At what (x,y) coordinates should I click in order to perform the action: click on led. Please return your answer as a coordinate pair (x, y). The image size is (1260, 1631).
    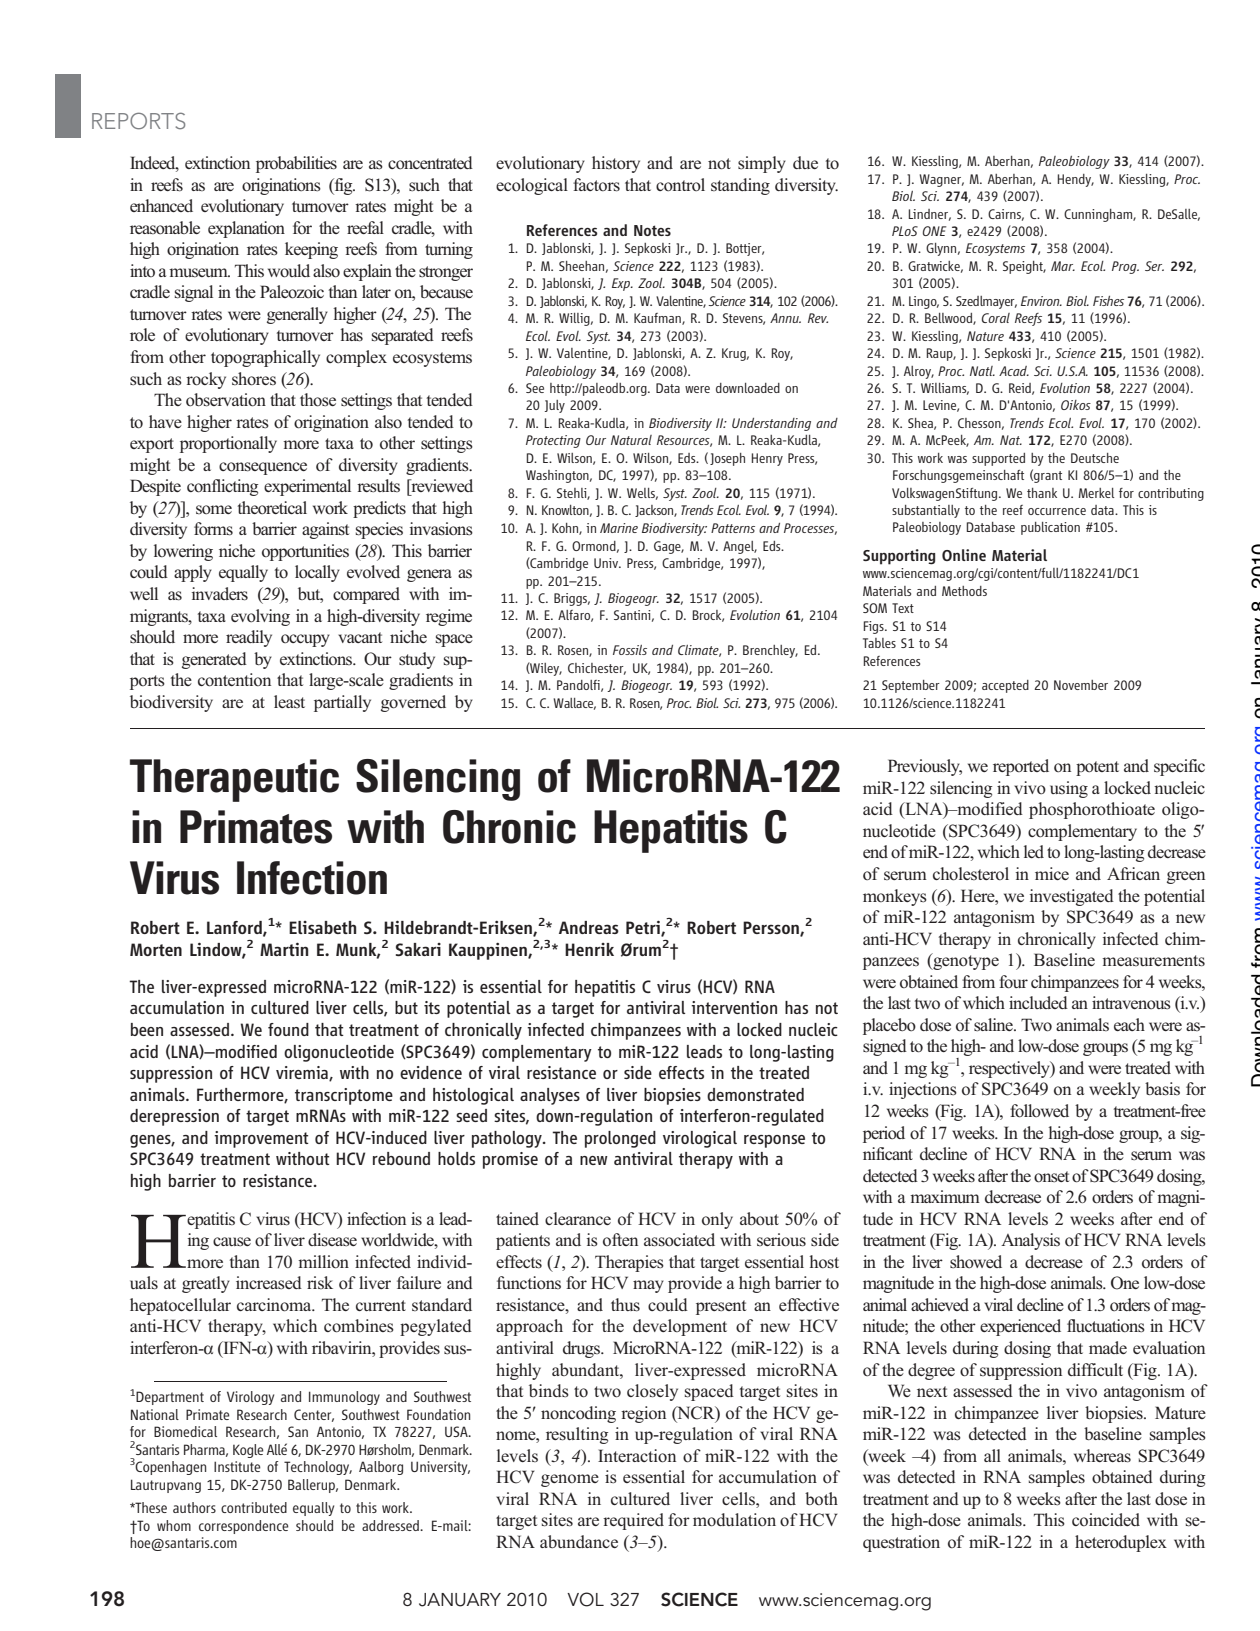
    Looking at the image, I should click on (1034, 851).
